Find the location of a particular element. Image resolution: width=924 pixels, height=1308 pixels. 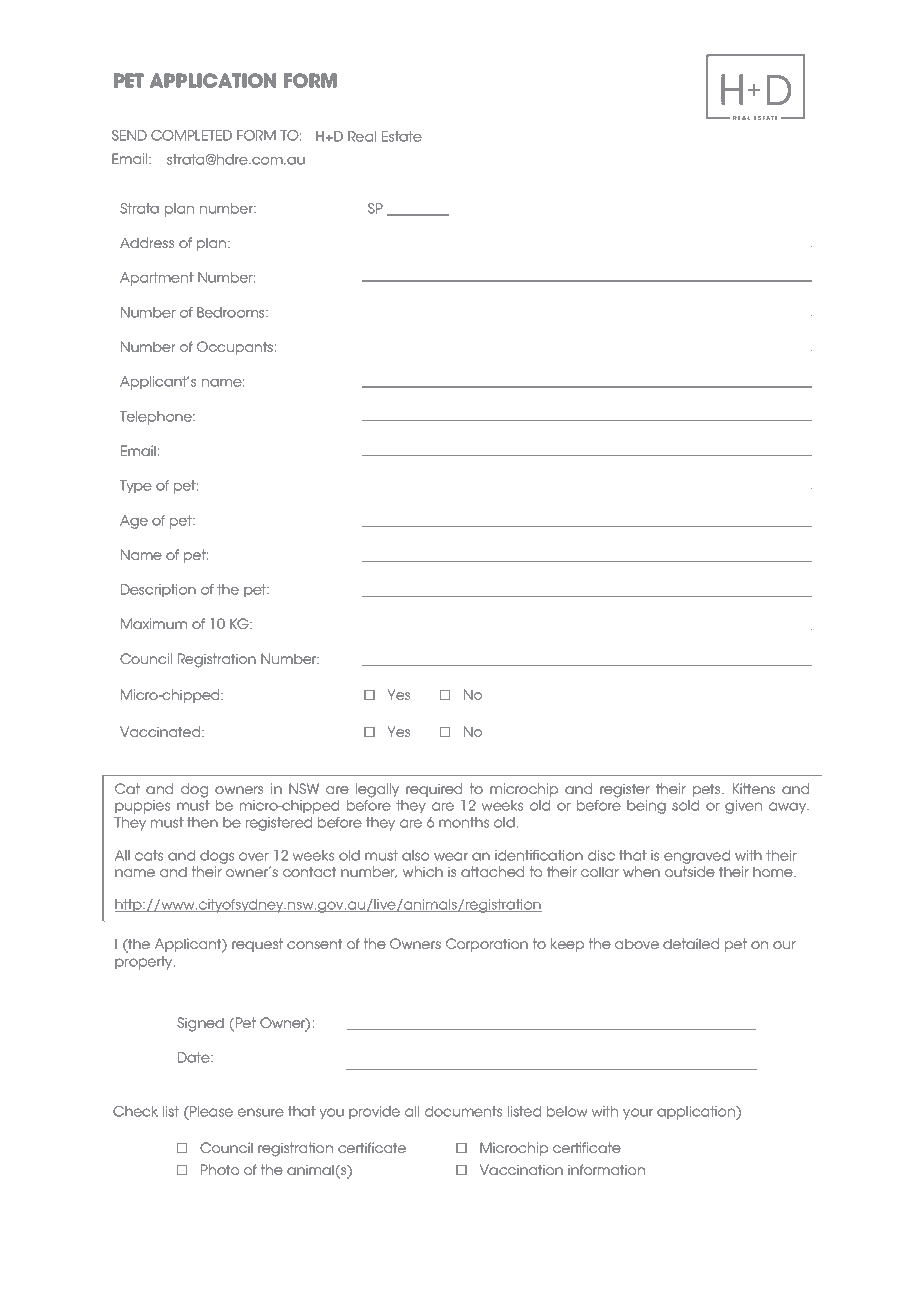

sold is located at coordinates (685, 805).
